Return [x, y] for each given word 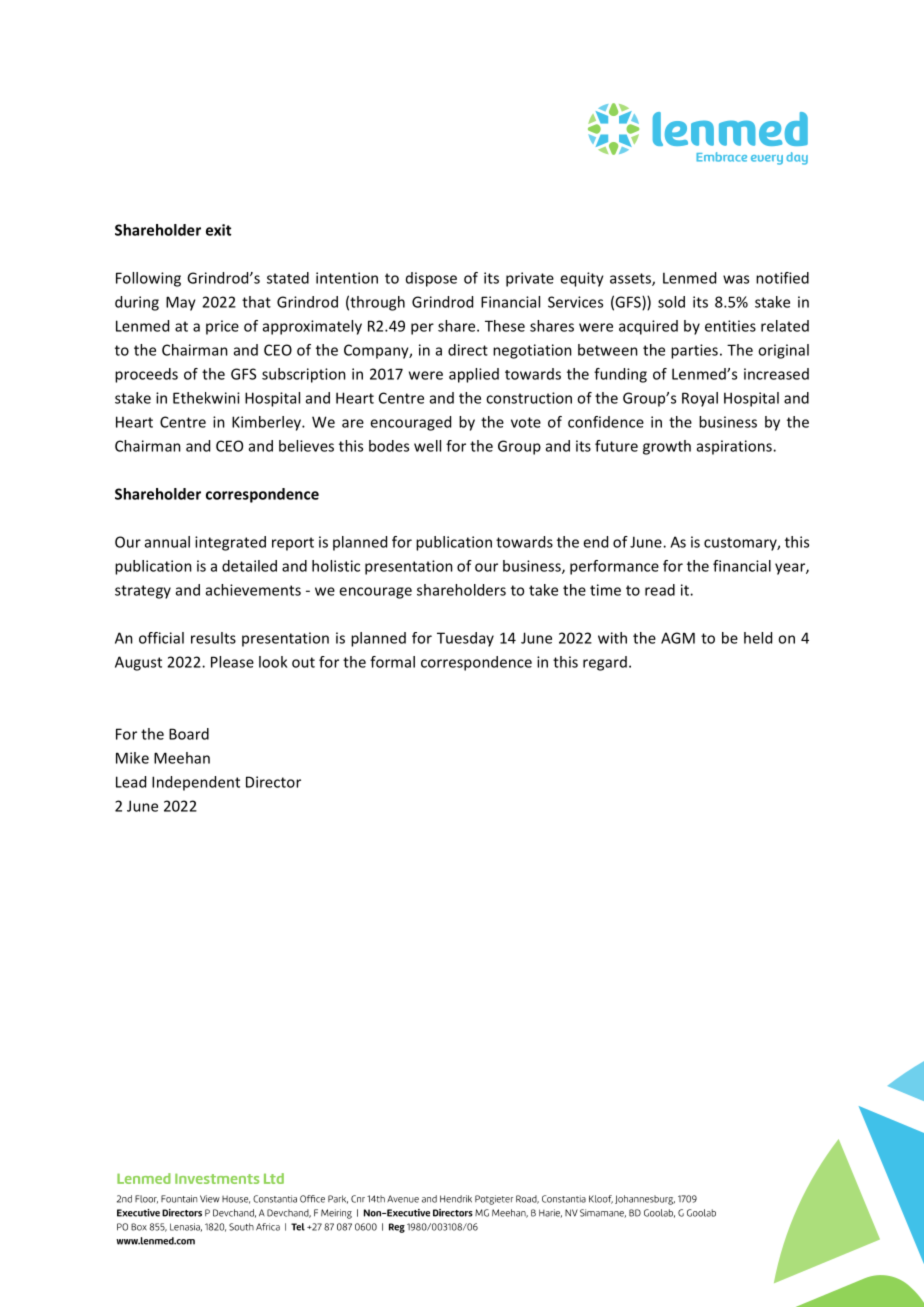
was [736, 279]
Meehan [182, 758]
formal [392, 662]
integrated [230, 543]
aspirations [735, 447]
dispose [431, 279]
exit [218, 230]
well [427, 446]
